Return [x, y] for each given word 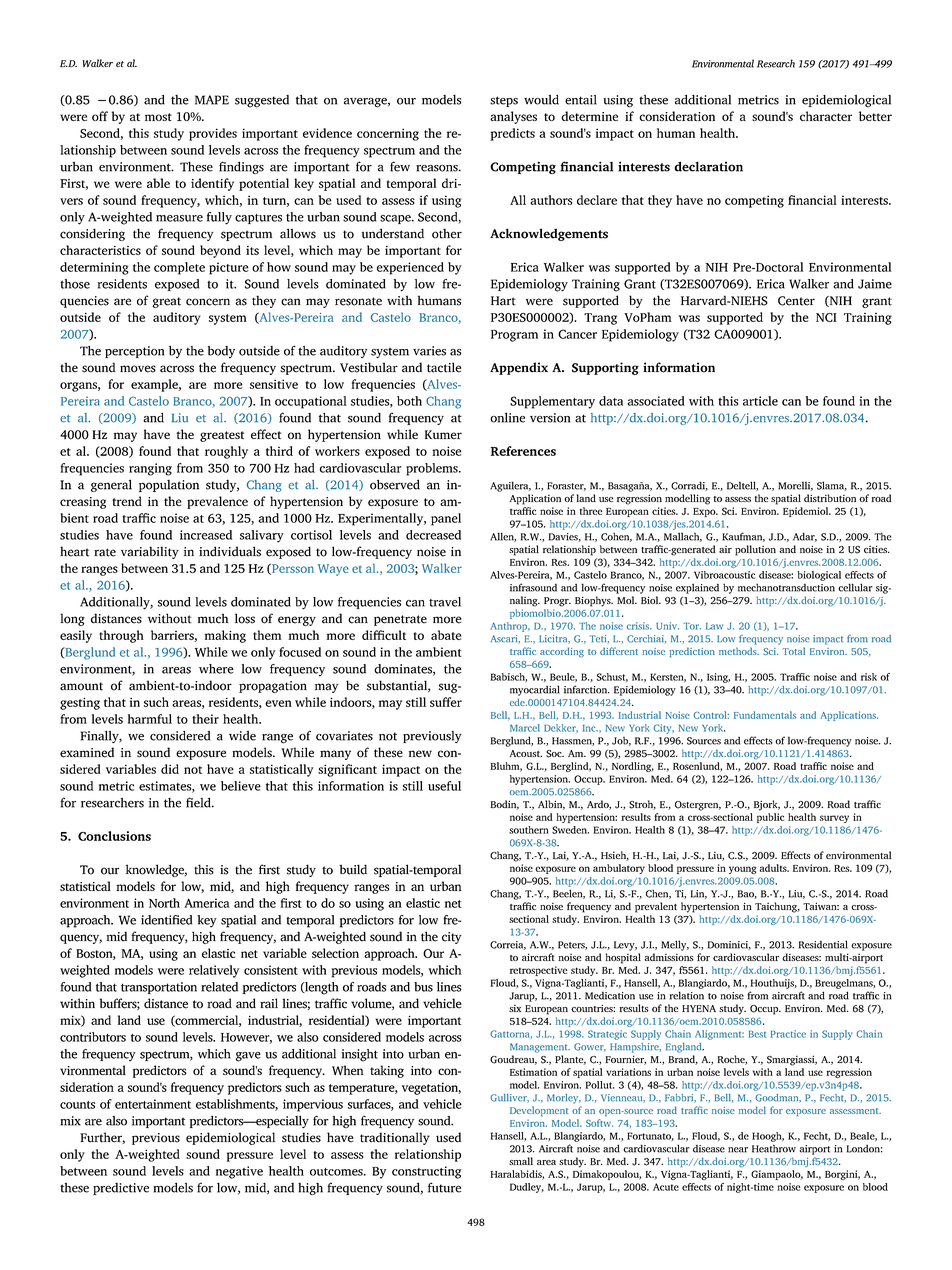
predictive [121, 1189]
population [169, 486]
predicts [512, 134]
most [158, 117]
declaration [708, 166]
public [770, 818]
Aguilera [510, 486]
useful [444, 786]
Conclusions [114, 836]
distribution [830, 498]
